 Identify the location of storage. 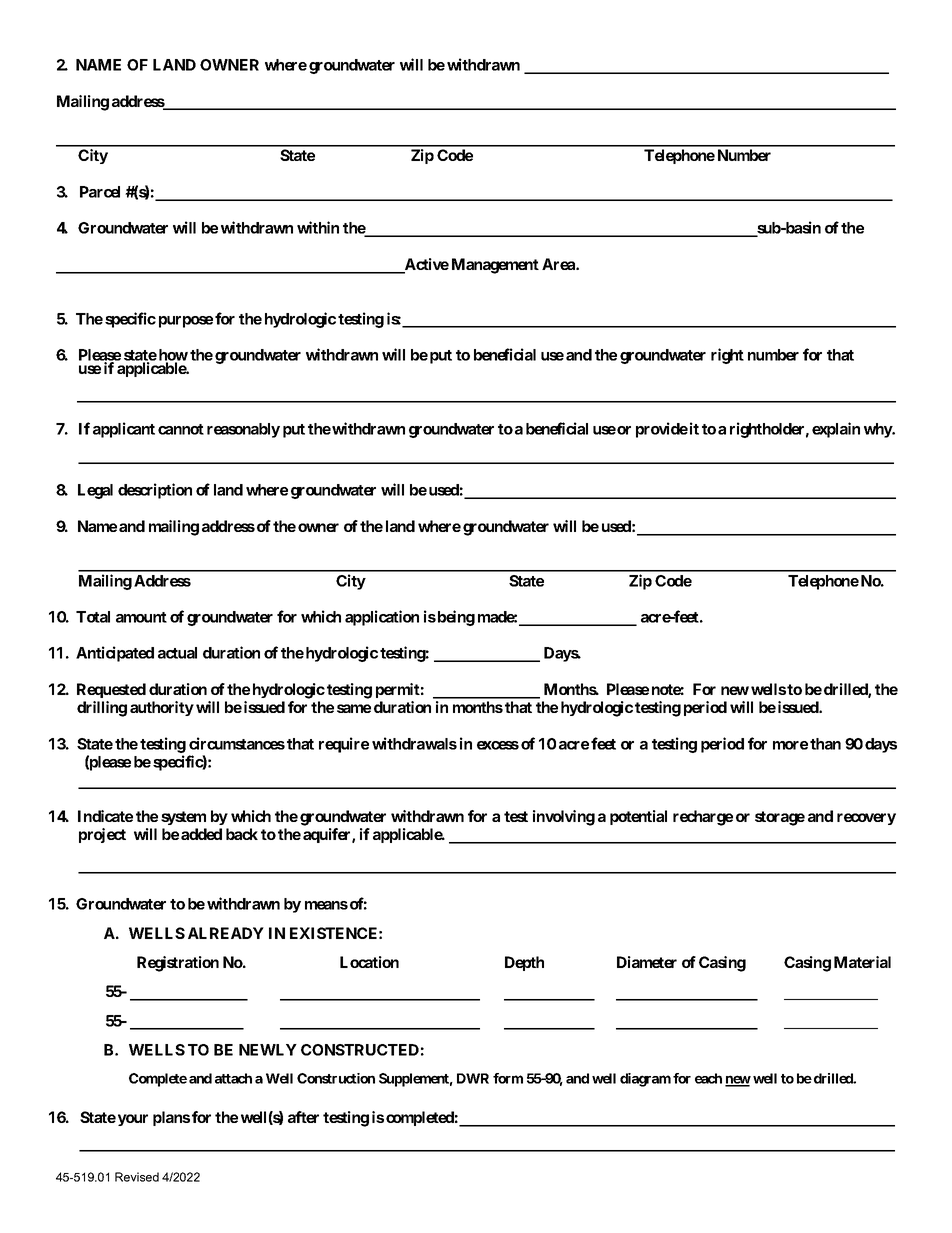
(780, 818).
